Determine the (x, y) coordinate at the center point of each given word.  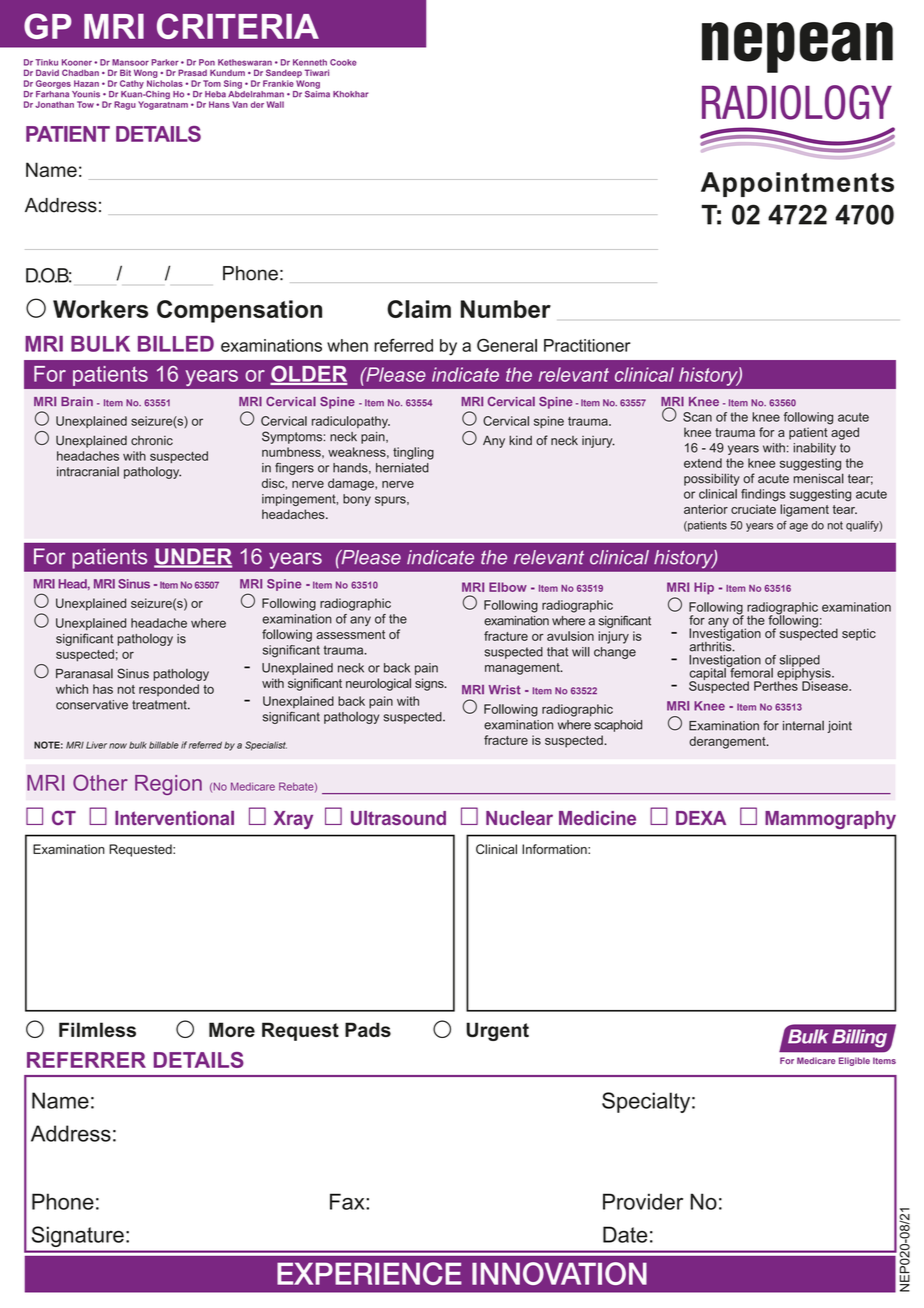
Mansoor (130, 62)
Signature (78, 1236)
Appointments (797, 184)
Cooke (343, 62)
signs (430, 684)
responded (169, 690)
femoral (750, 672)
